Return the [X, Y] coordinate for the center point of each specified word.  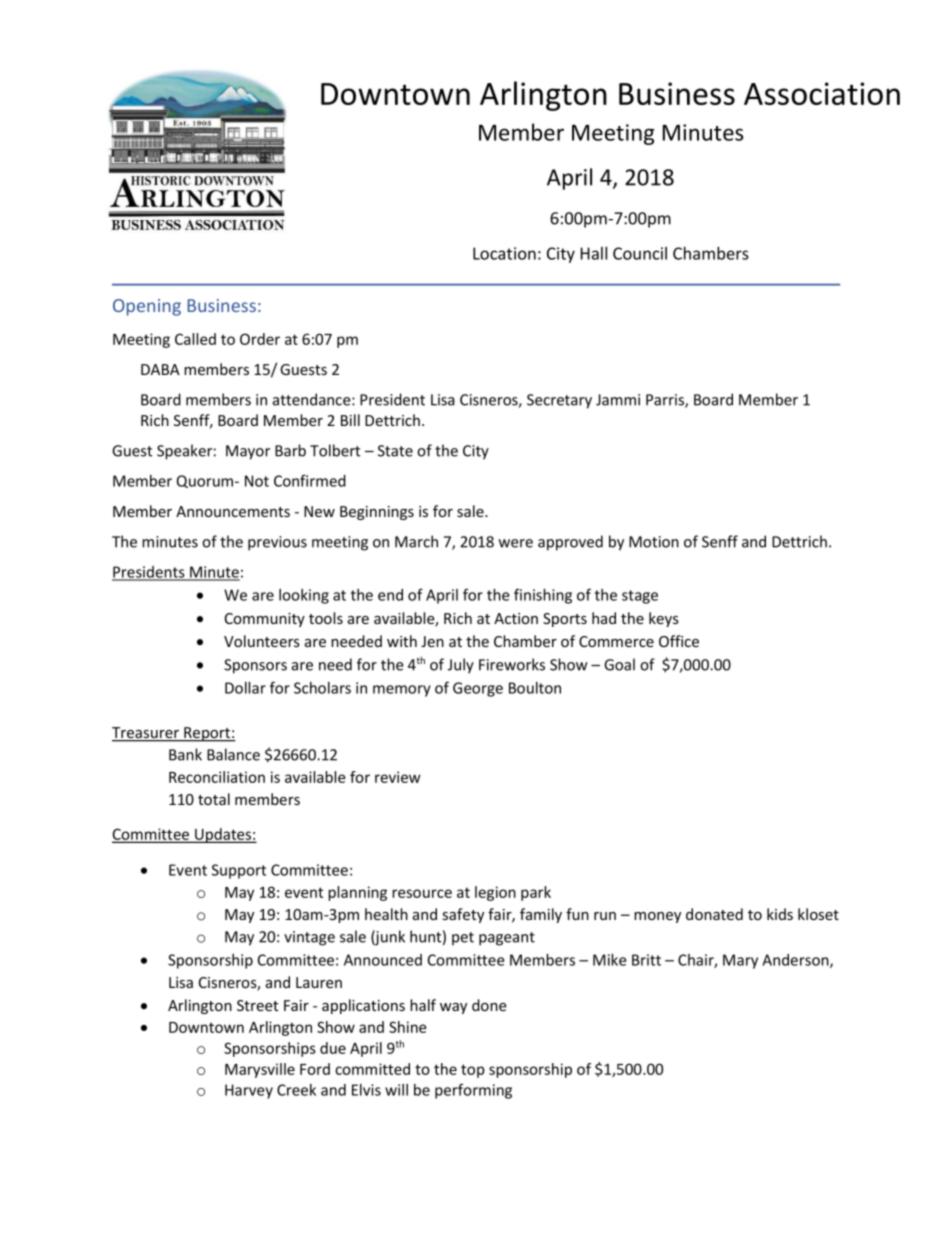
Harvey [249, 1091]
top [473, 1071]
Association [822, 93]
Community [265, 620]
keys [664, 619]
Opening [147, 307]
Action [516, 618]
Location [504, 253]
